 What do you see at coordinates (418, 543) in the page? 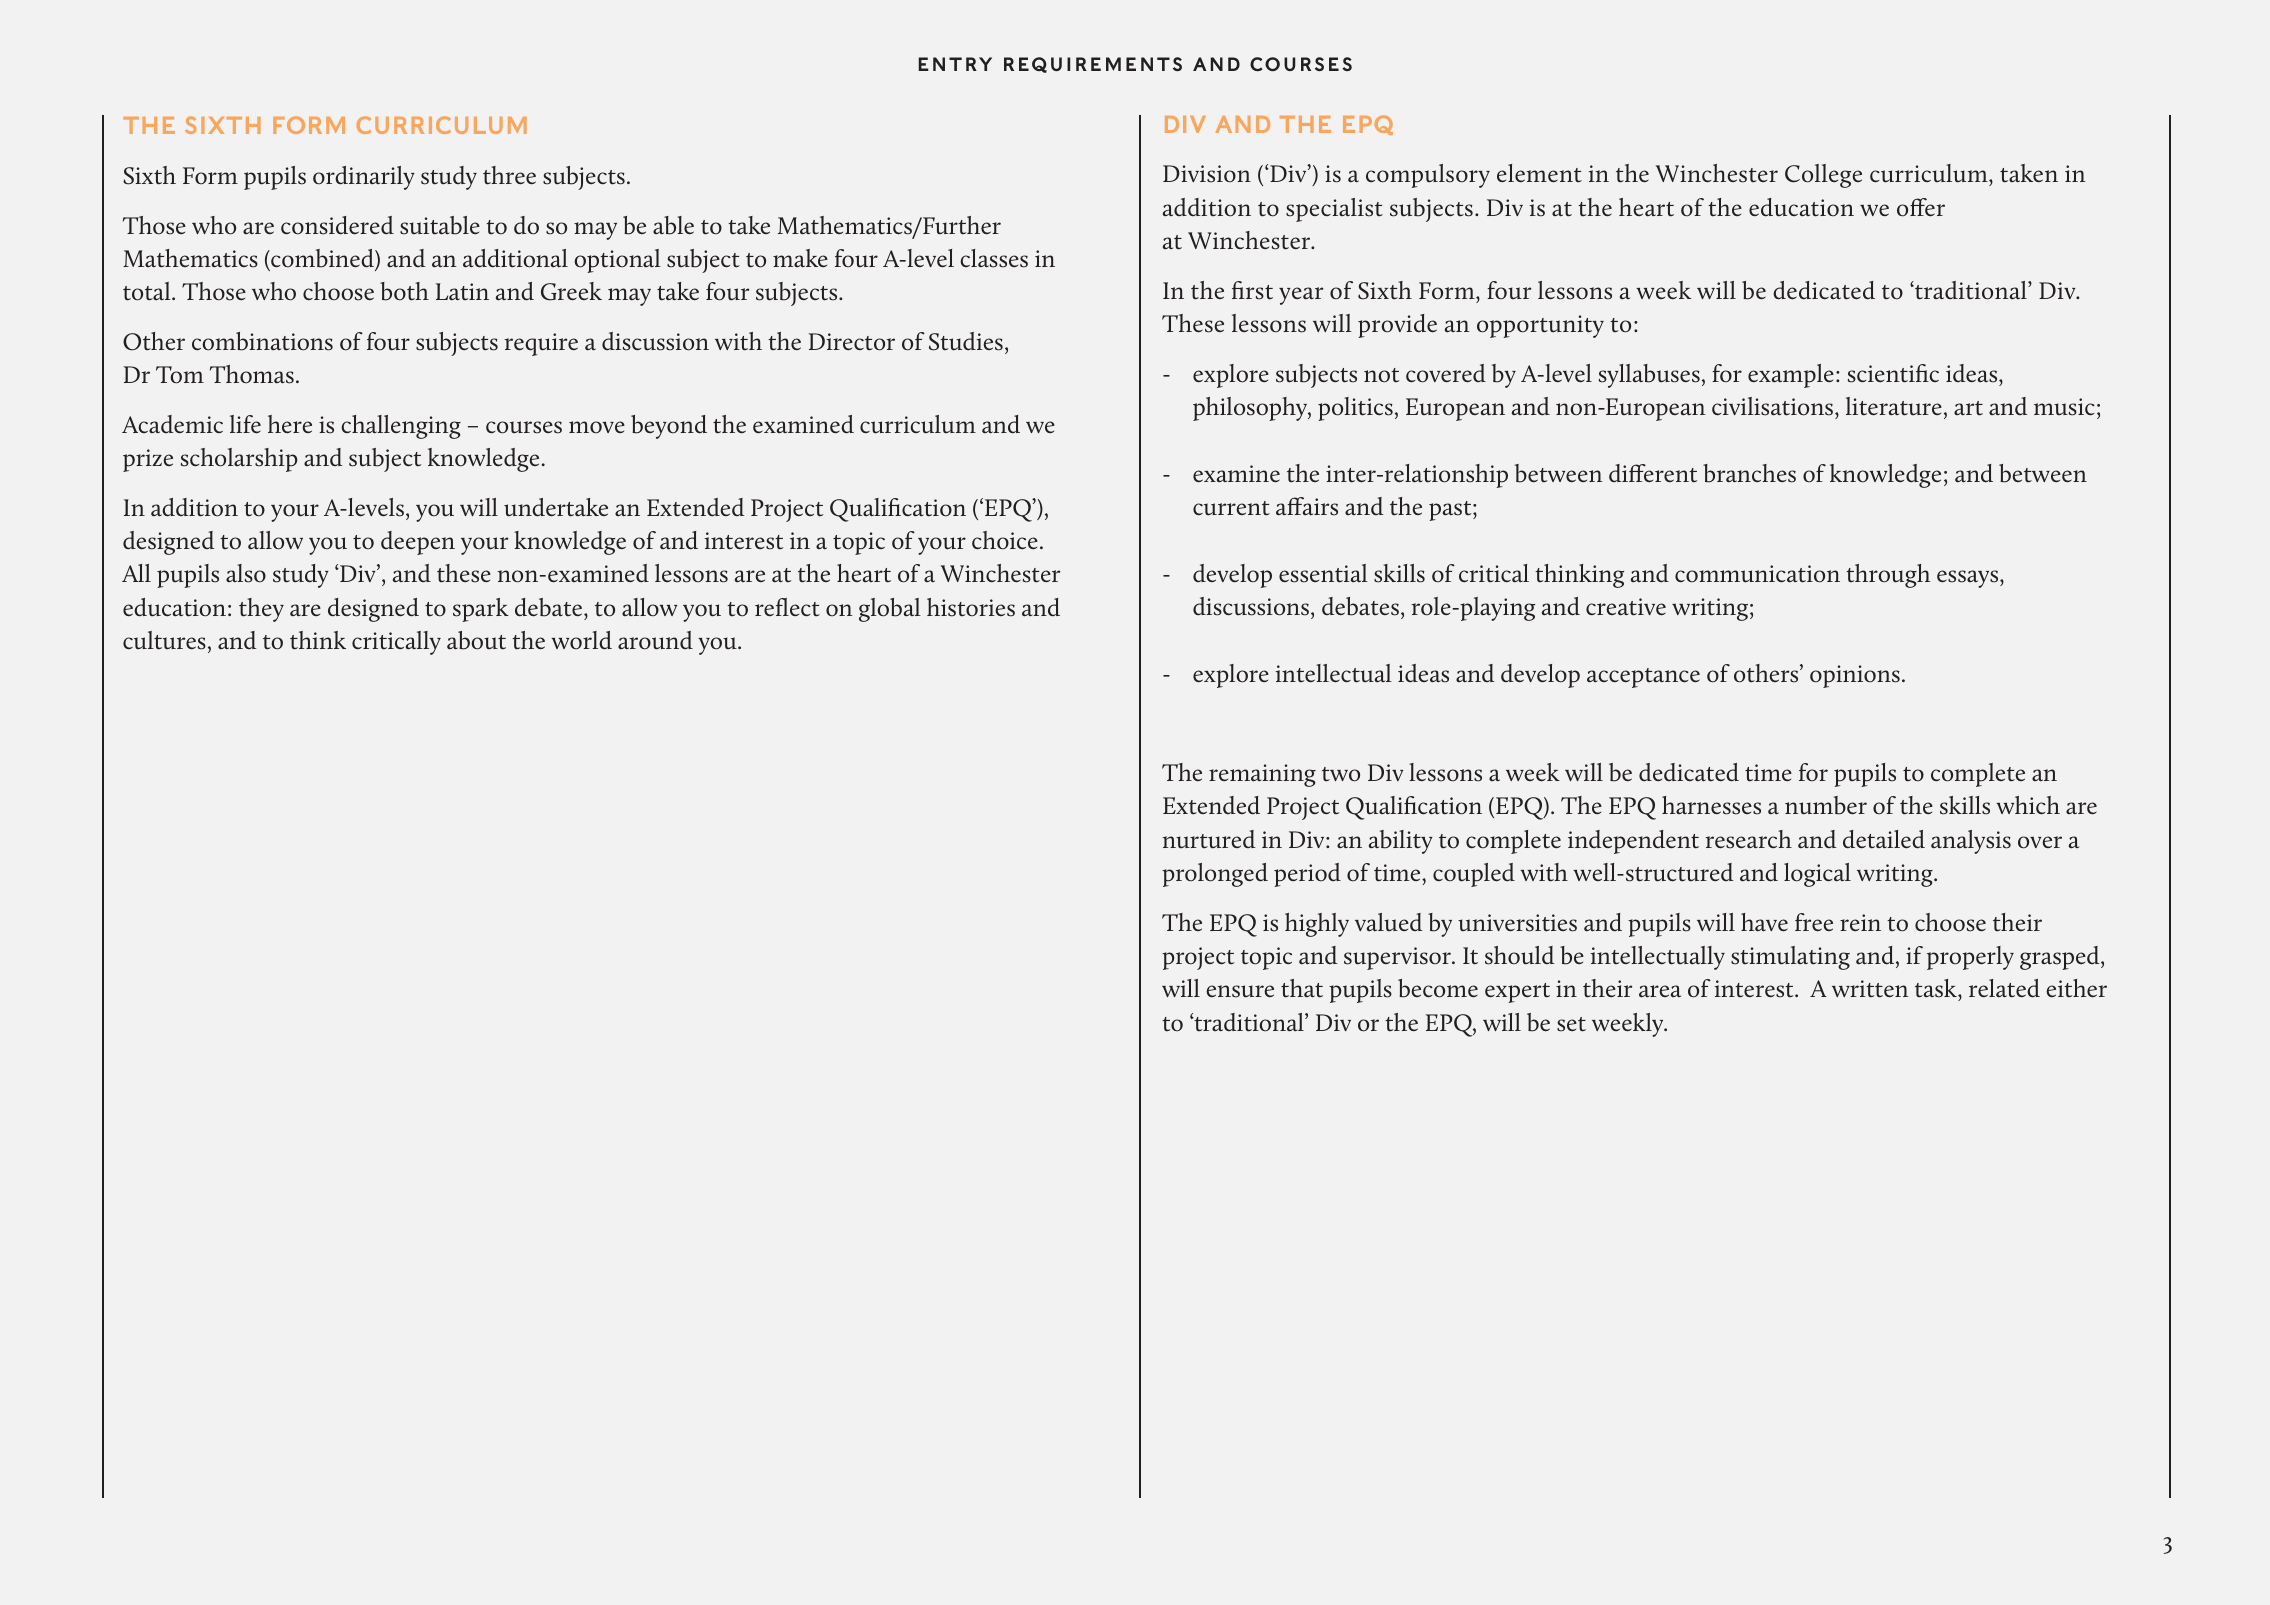
I see `deepen` at bounding box center [418, 543].
